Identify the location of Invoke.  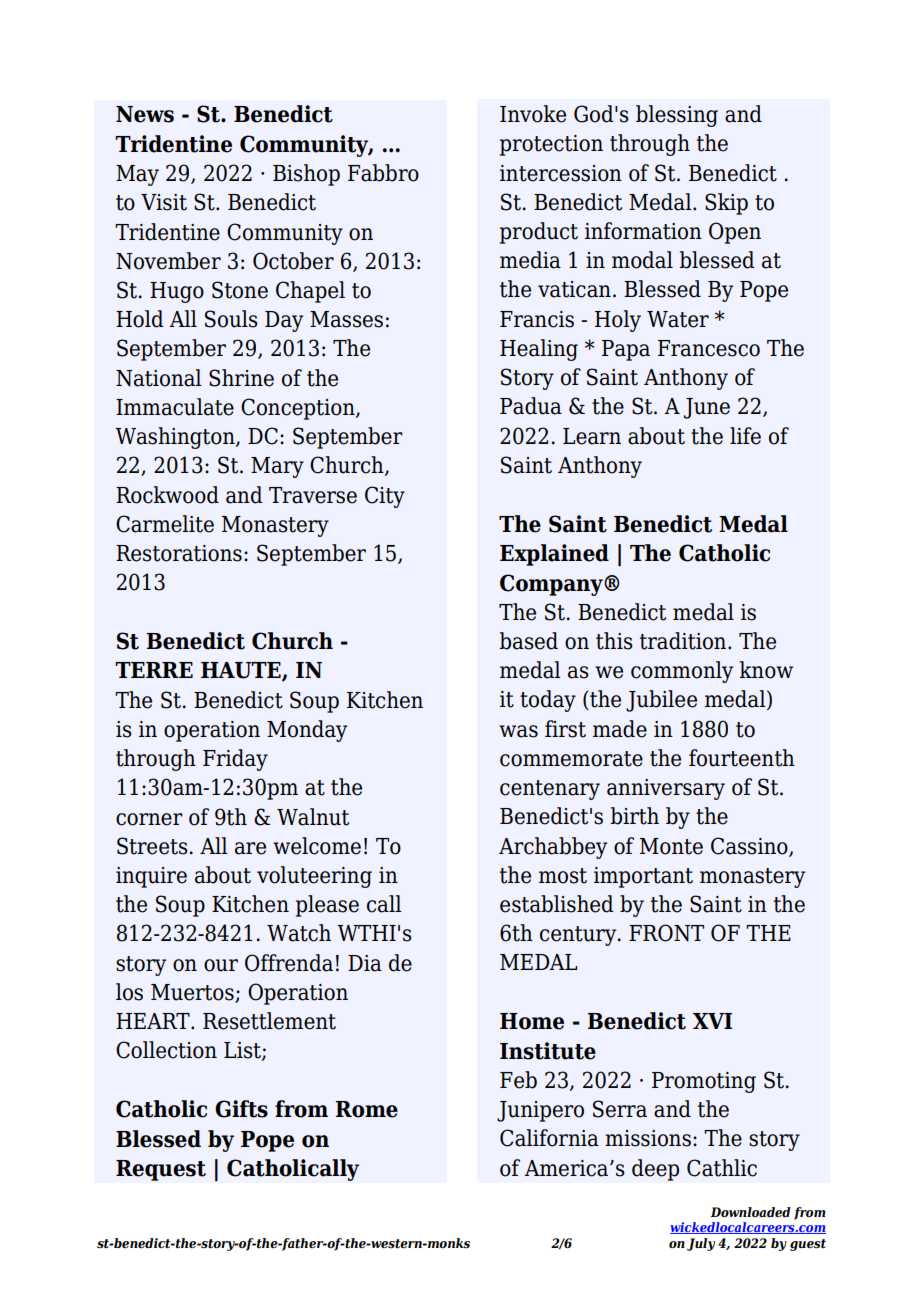
(533, 114).
